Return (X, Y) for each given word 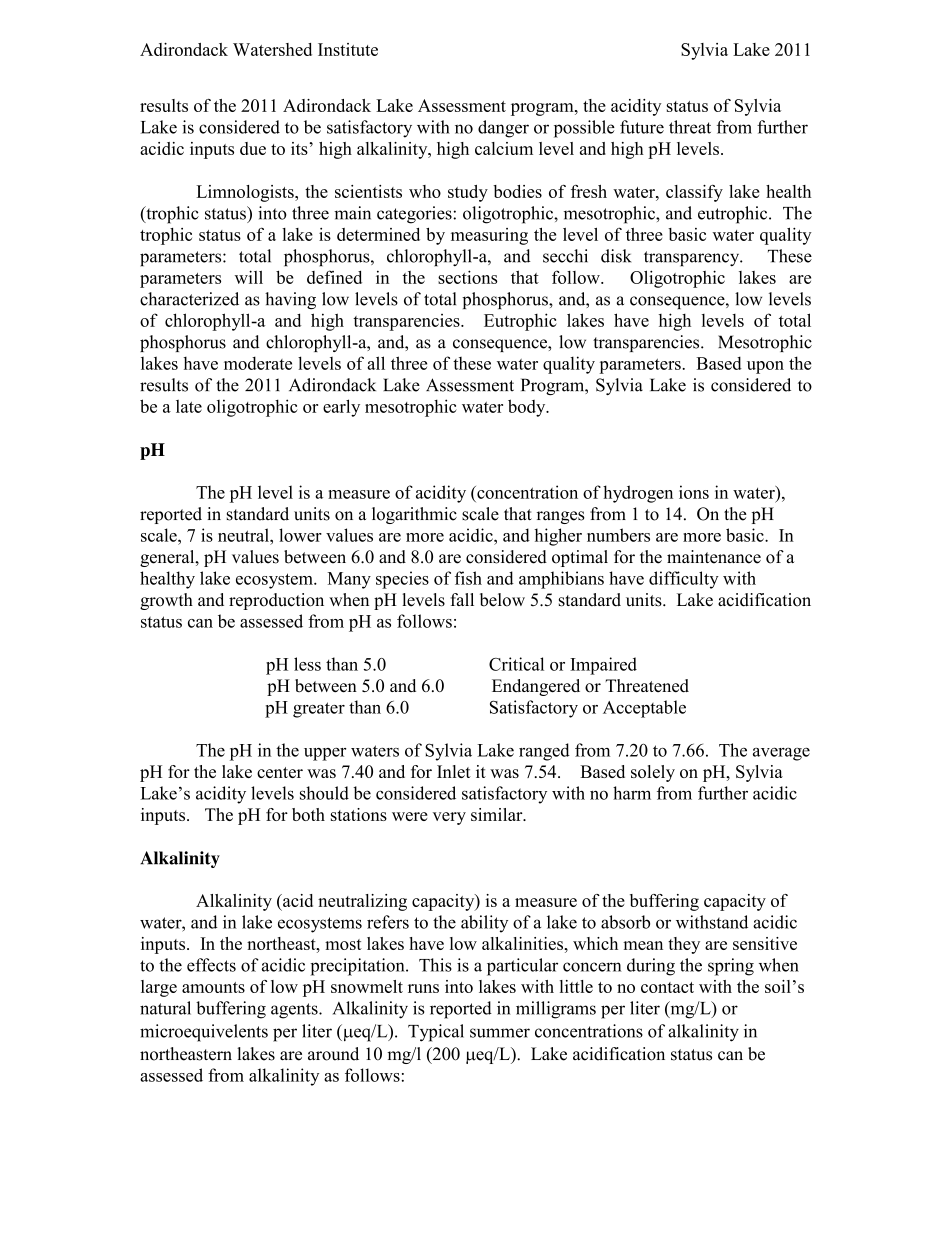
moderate (258, 363)
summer (500, 1033)
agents (295, 1011)
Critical (516, 664)
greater (319, 710)
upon (765, 367)
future (642, 127)
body (528, 408)
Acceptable (644, 709)
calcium (504, 148)
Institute (348, 49)
